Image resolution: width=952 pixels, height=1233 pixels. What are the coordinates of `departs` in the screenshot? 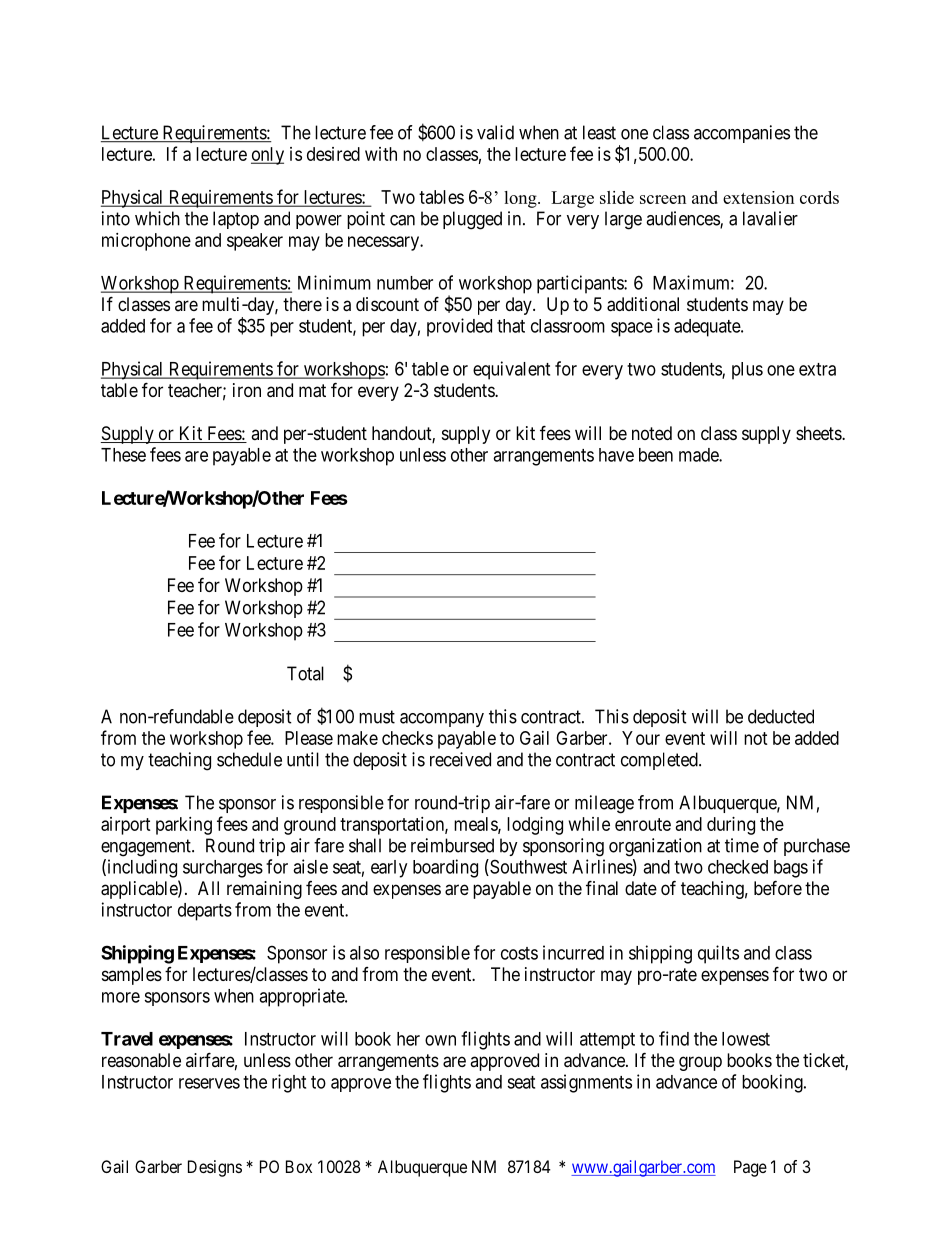 It's located at (205, 912).
